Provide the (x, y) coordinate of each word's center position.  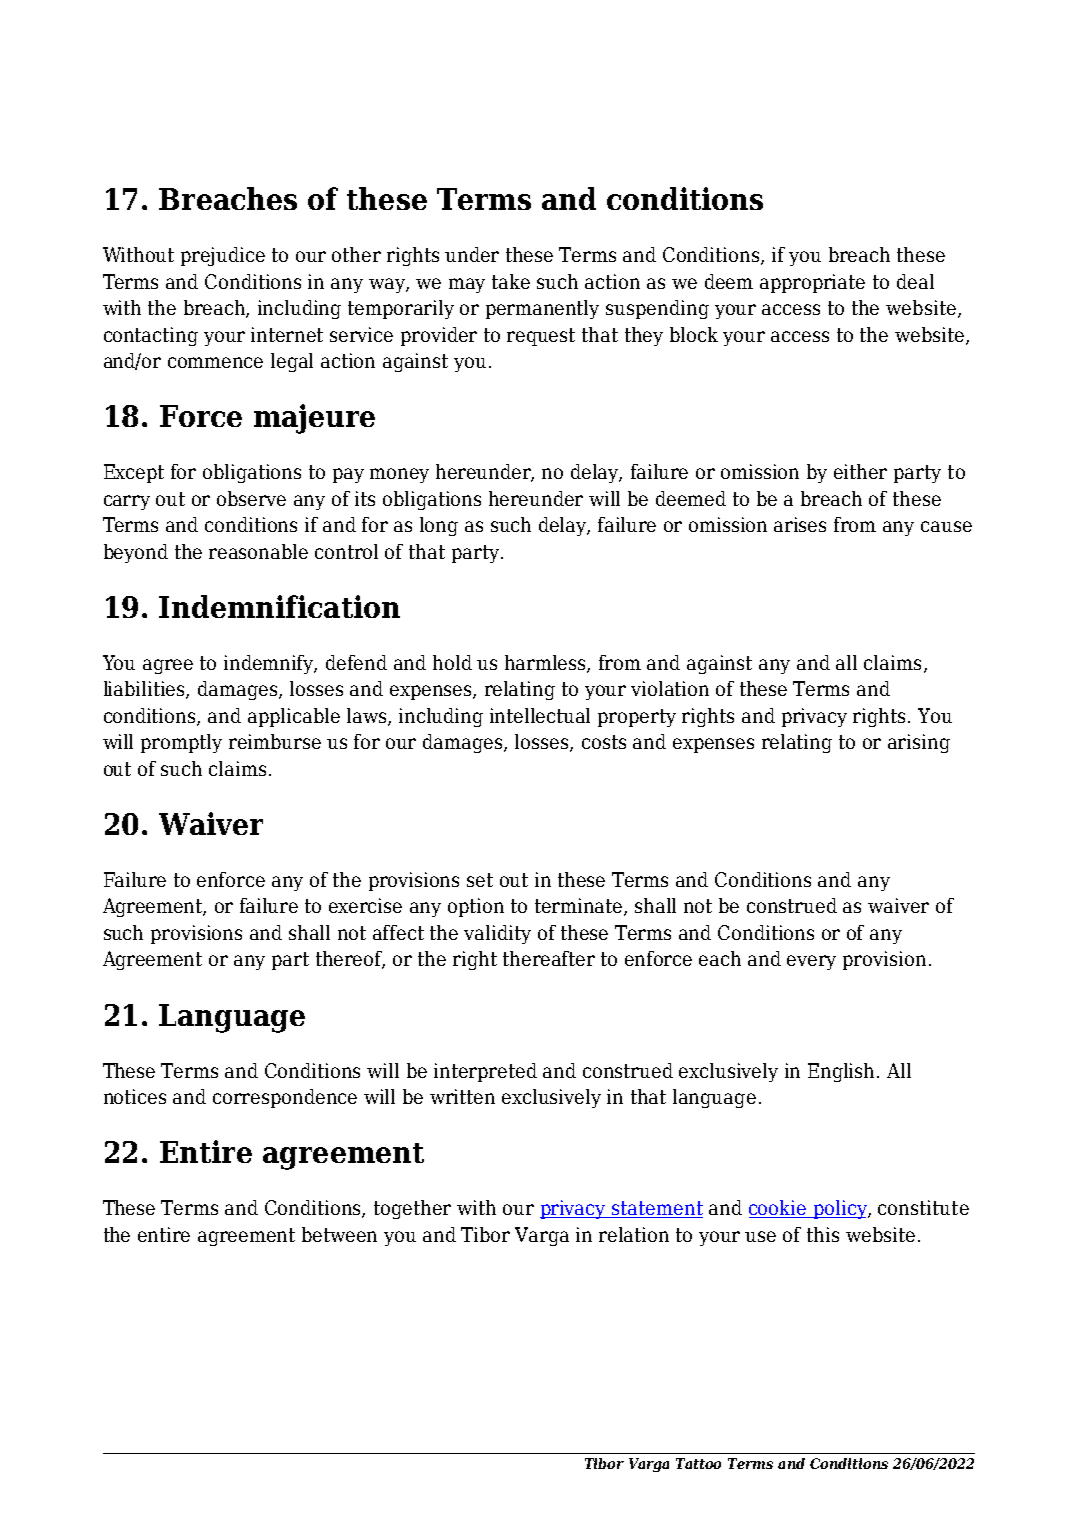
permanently (542, 309)
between (339, 1234)
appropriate (812, 283)
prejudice (223, 256)
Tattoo (698, 1463)
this (823, 1234)
